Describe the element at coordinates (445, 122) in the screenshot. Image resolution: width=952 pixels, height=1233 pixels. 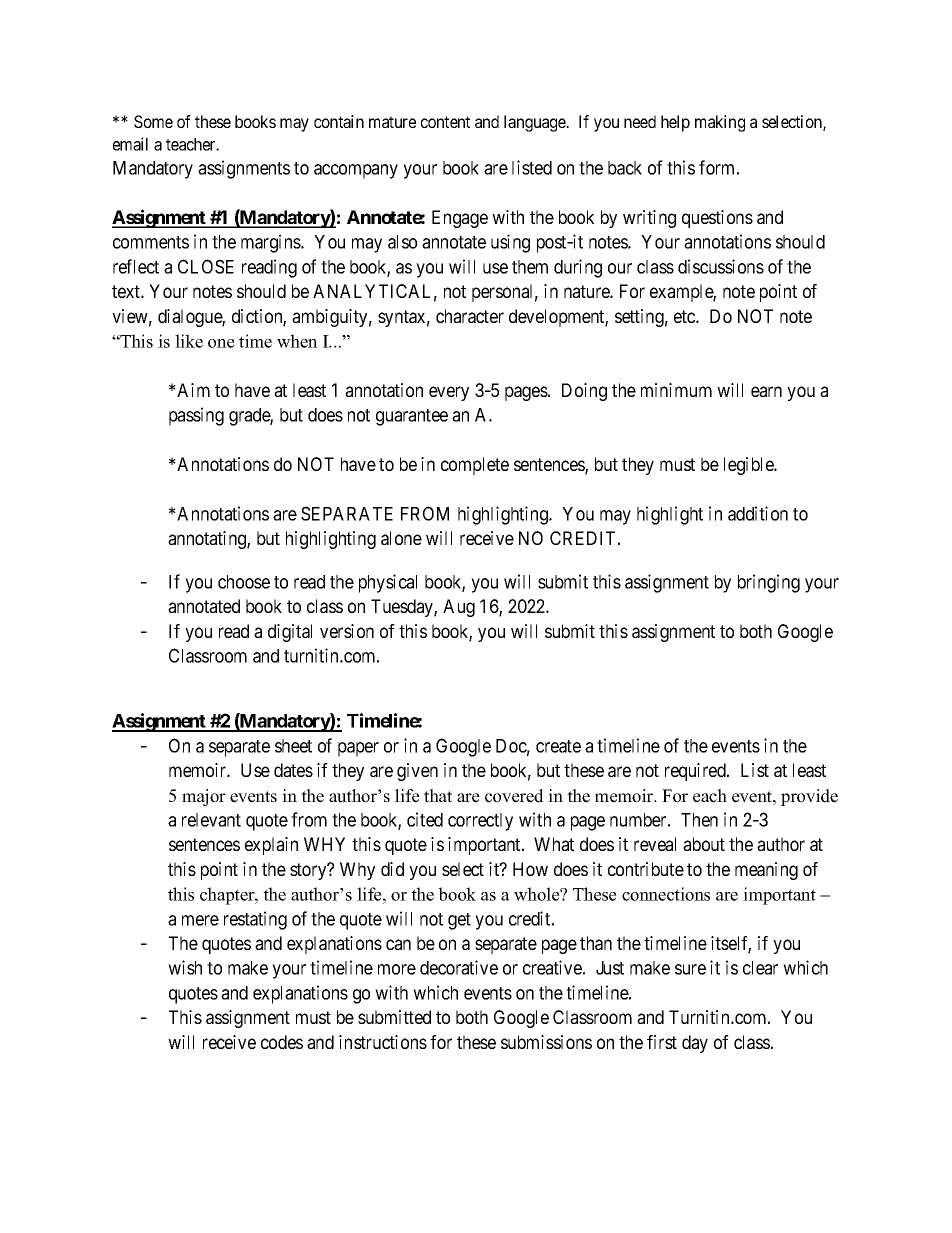
I see `content` at that location.
